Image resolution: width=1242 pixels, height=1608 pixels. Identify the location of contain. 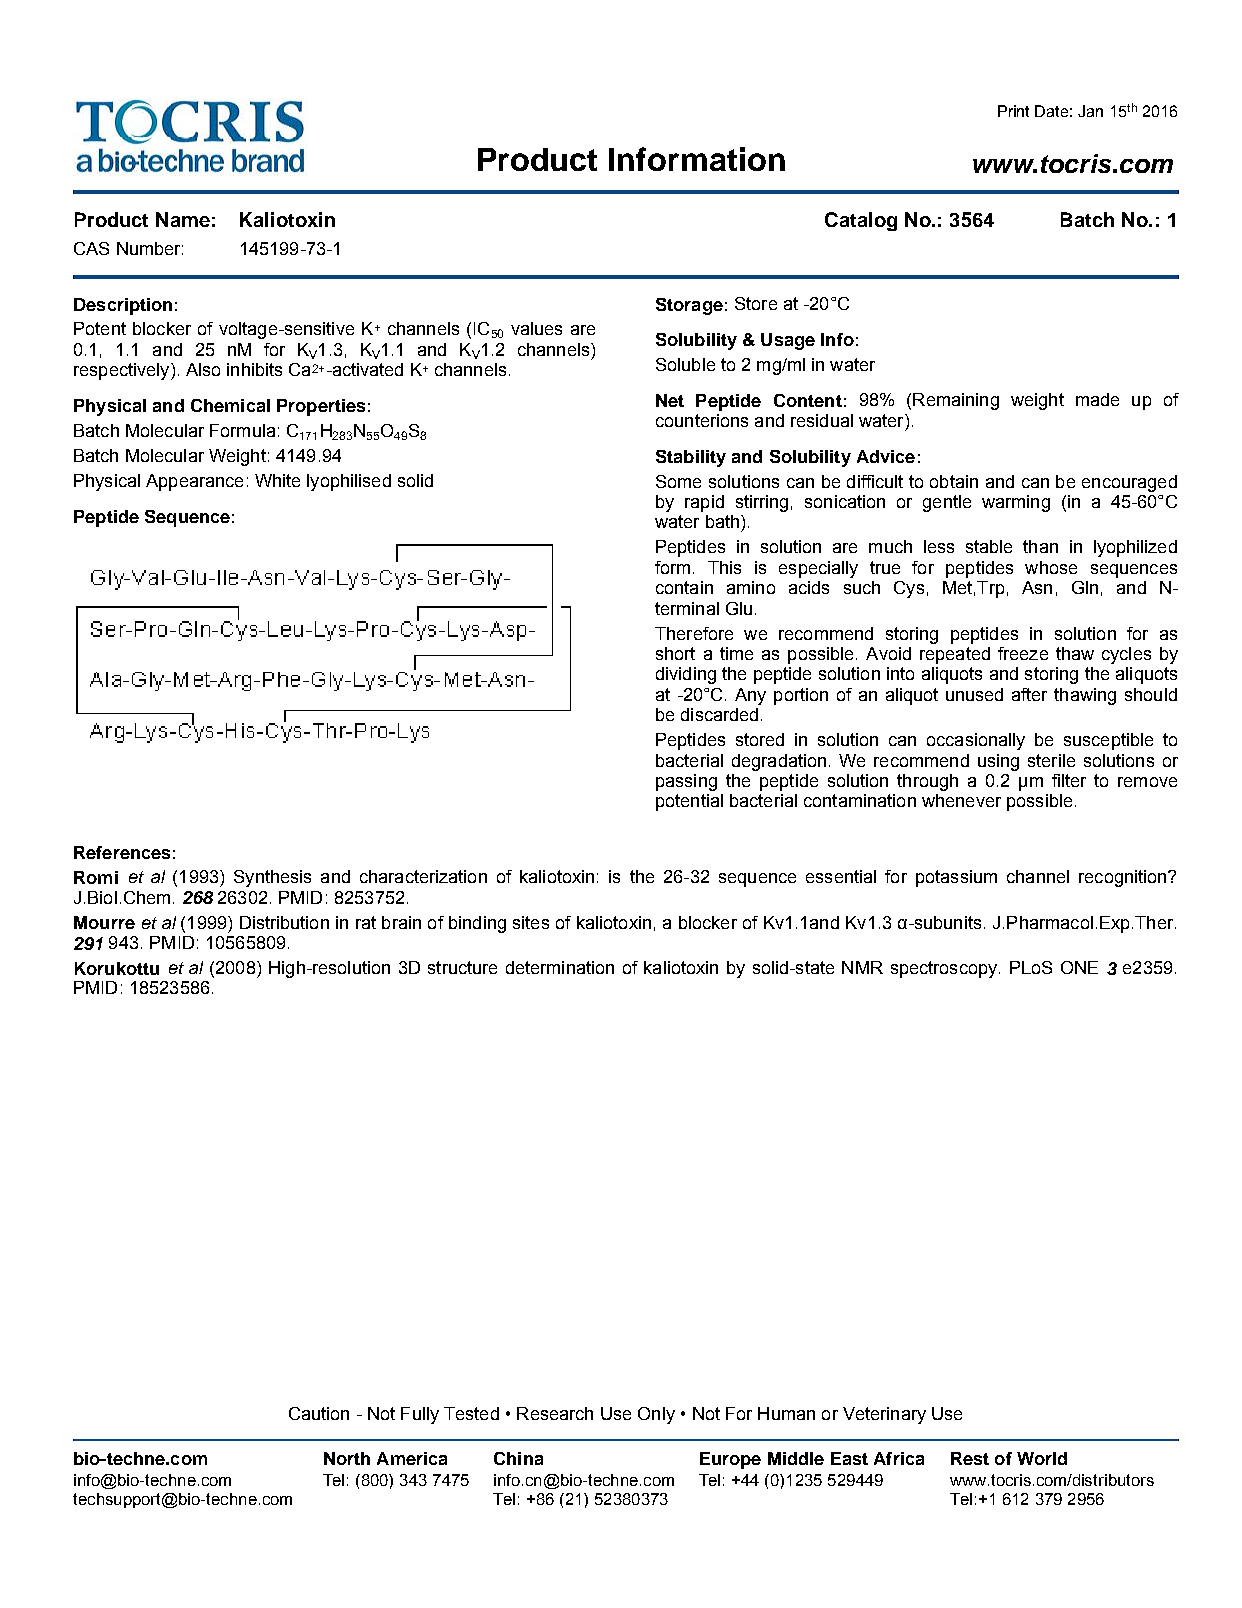
(684, 587).
